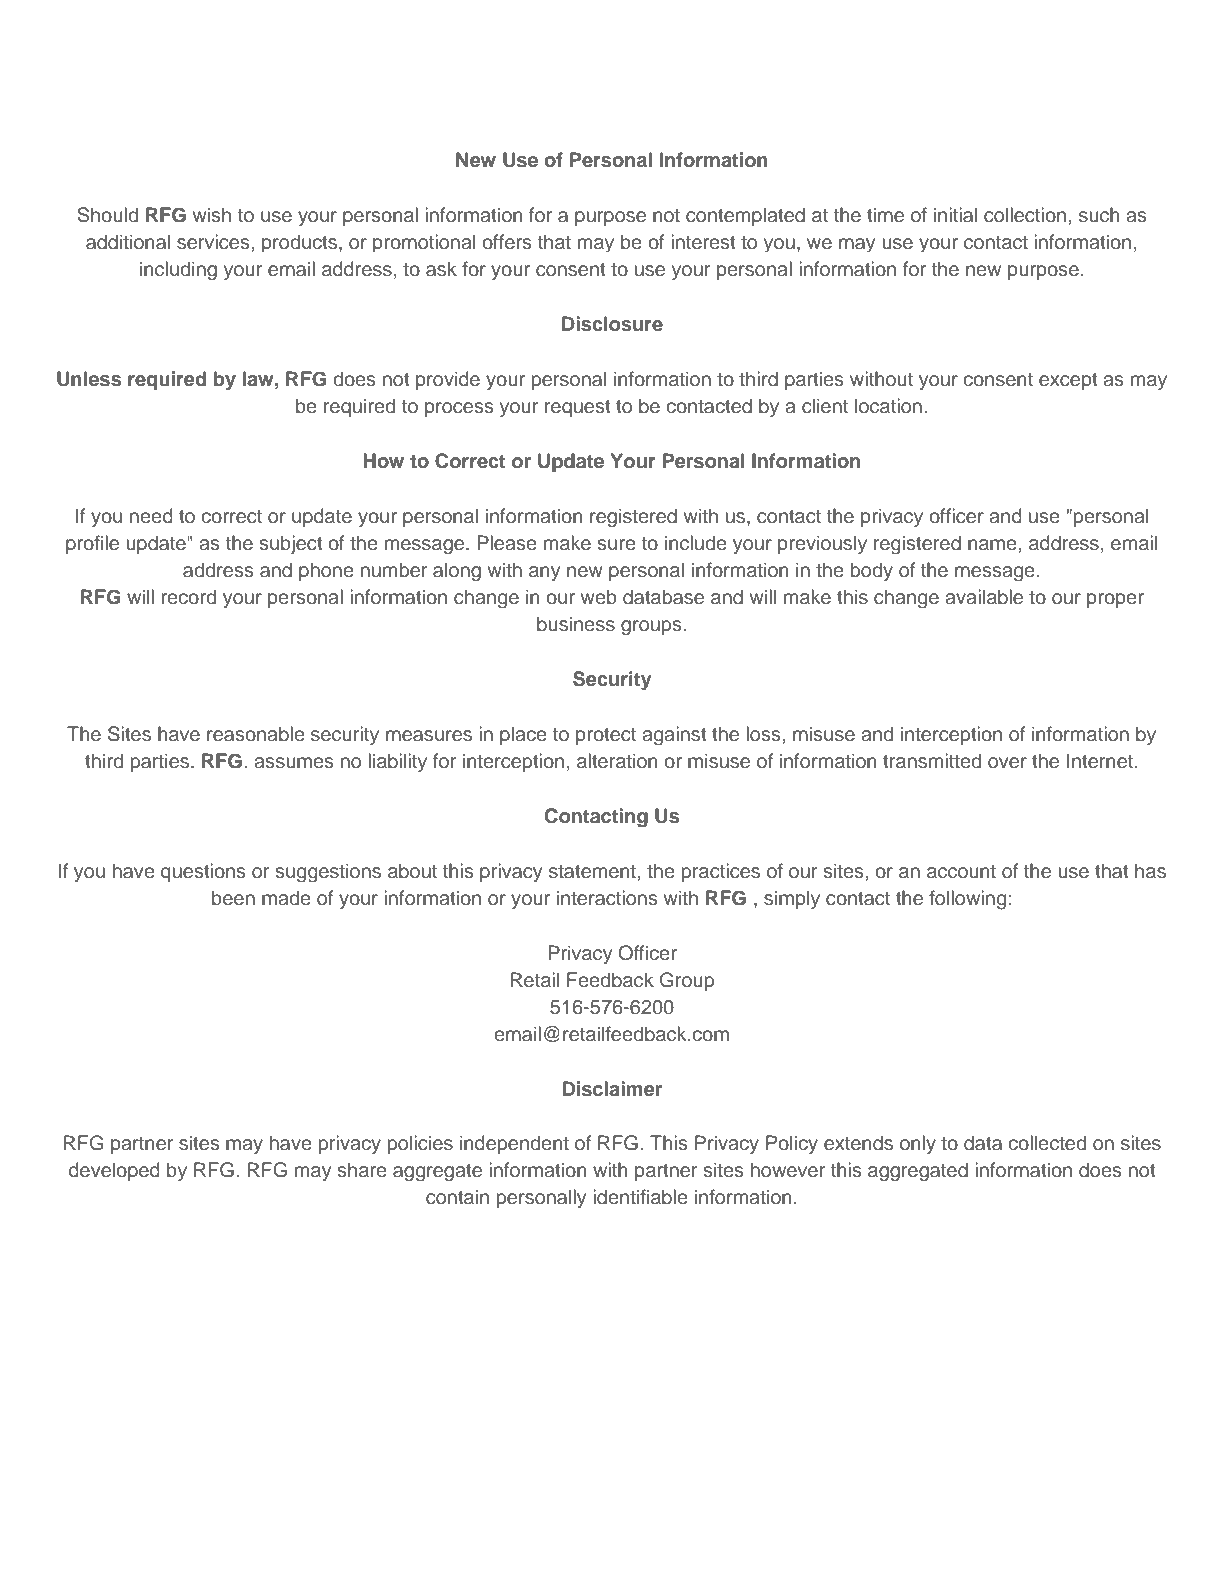 The width and height of the screenshot is (1224, 1584). I want to click on account, so click(961, 872).
